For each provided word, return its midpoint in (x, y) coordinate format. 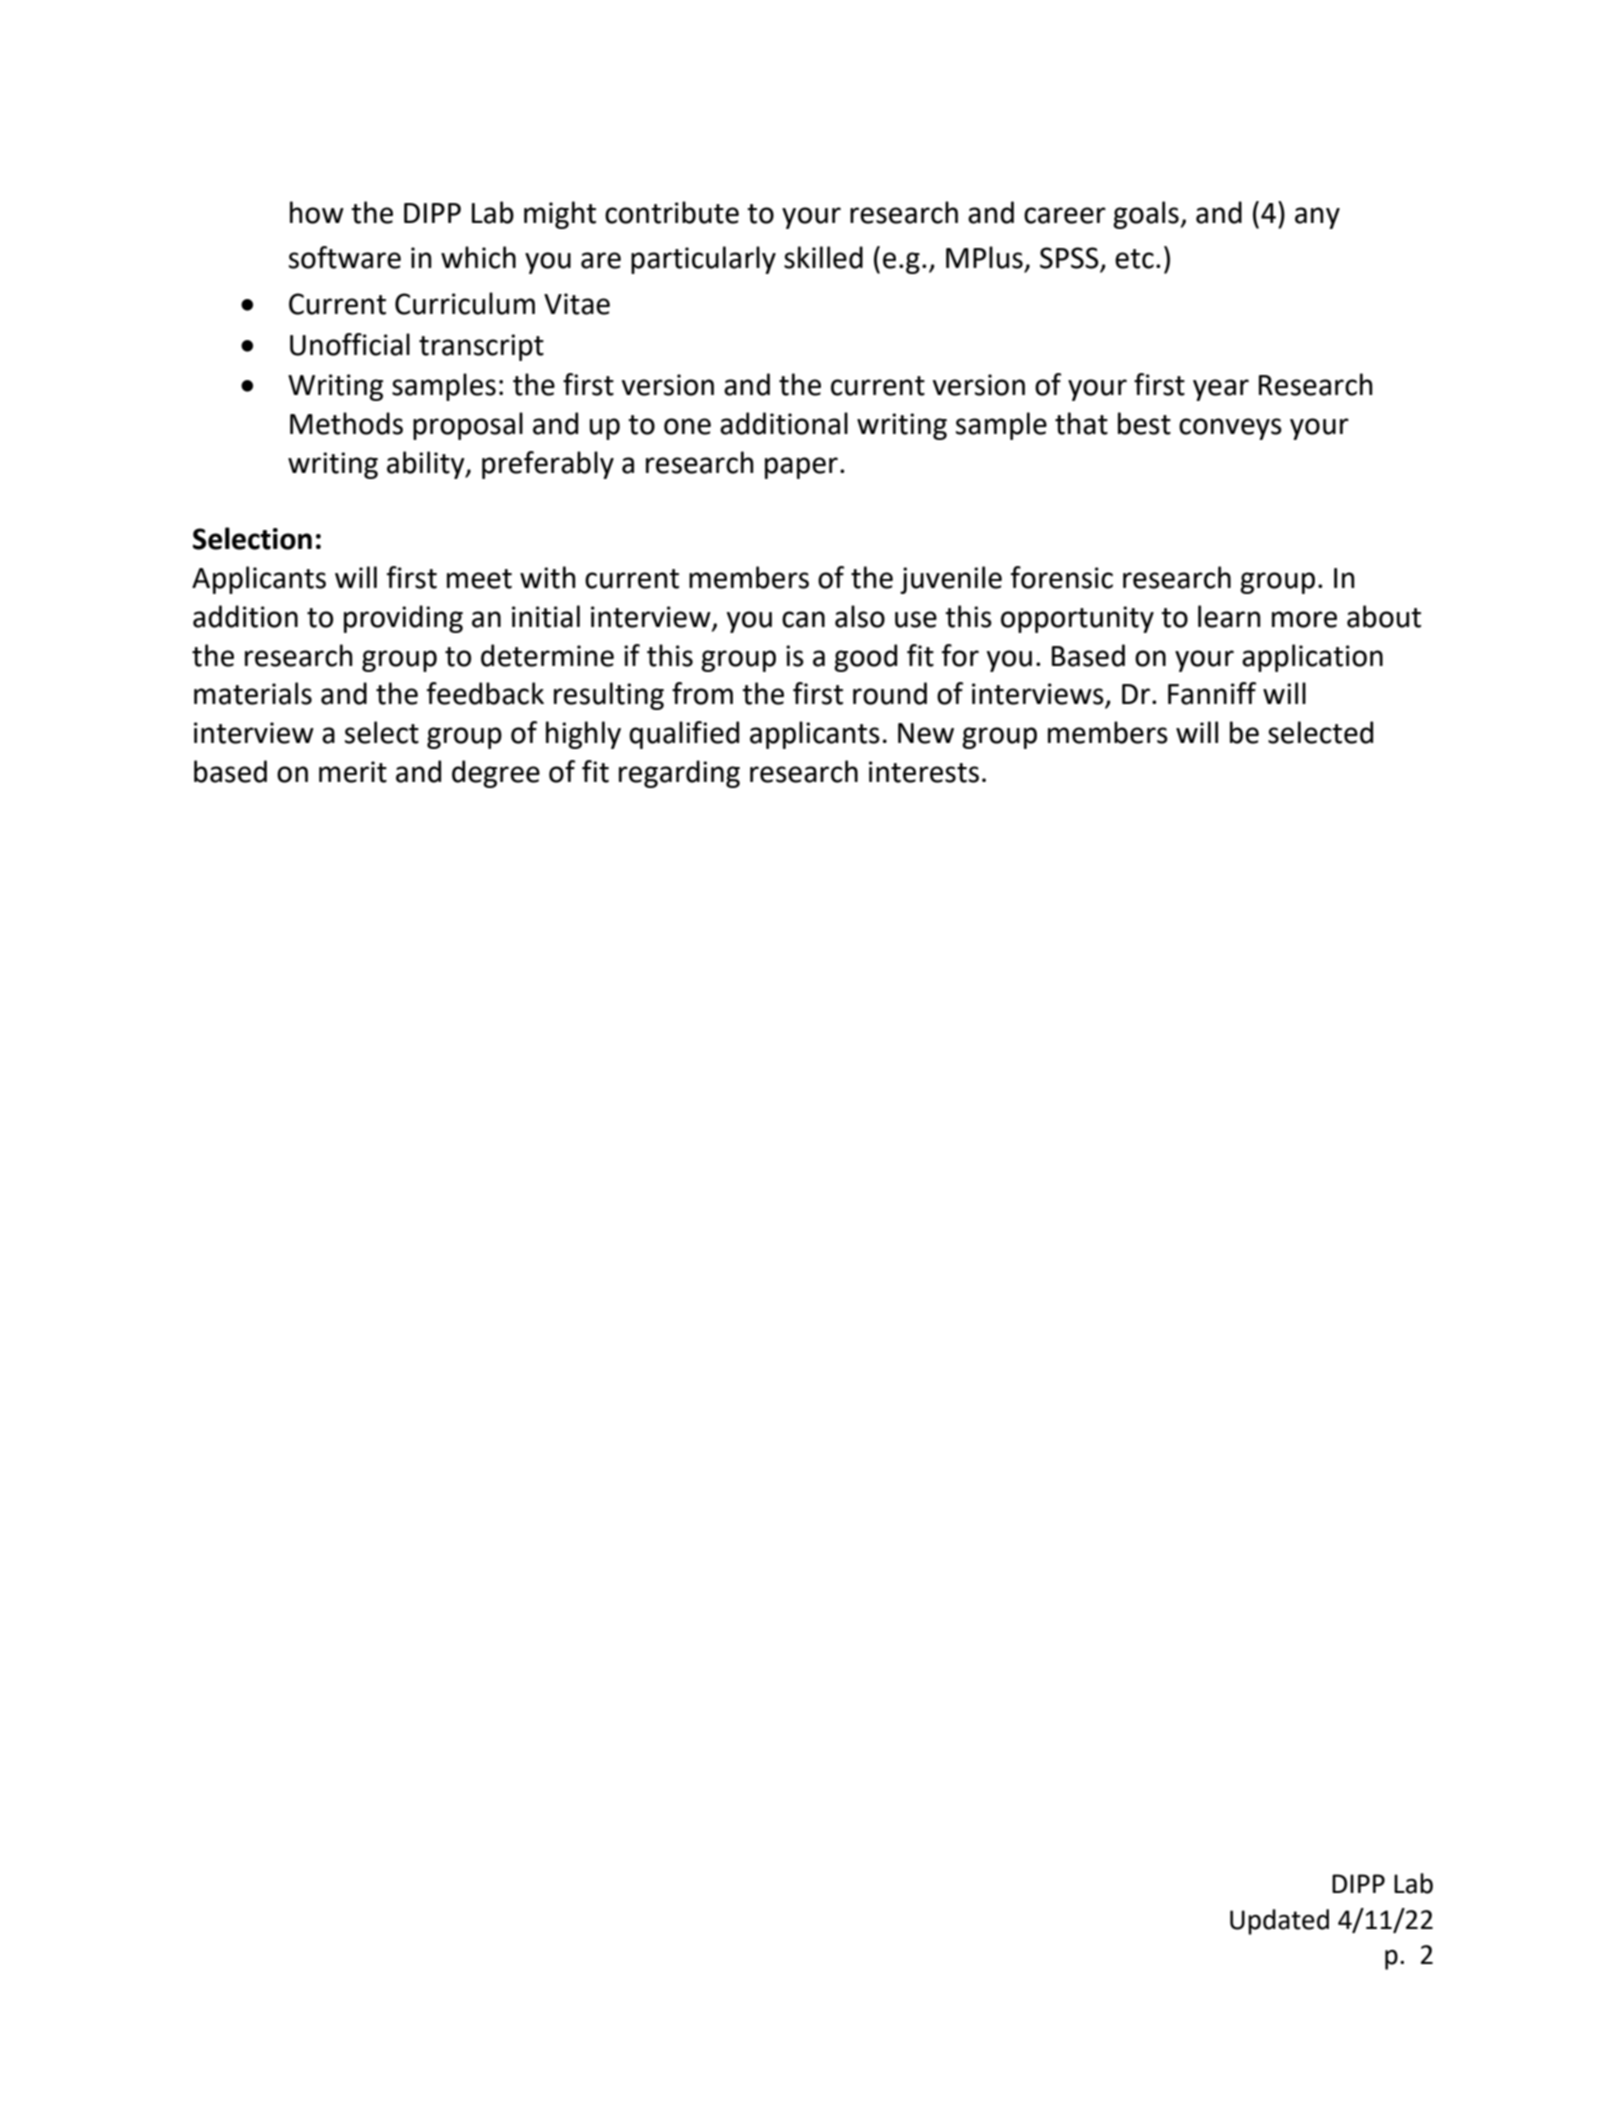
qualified (684, 735)
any (1317, 218)
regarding (679, 774)
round (890, 693)
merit (353, 772)
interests (924, 772)
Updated (1279, 1922)
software (345, 257)
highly (583, 735)
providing (403, 619)
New (926, 733)
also (860, 616)
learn (1229, 616)
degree (496, 774)
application (1312, 658)
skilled (823, 257)
